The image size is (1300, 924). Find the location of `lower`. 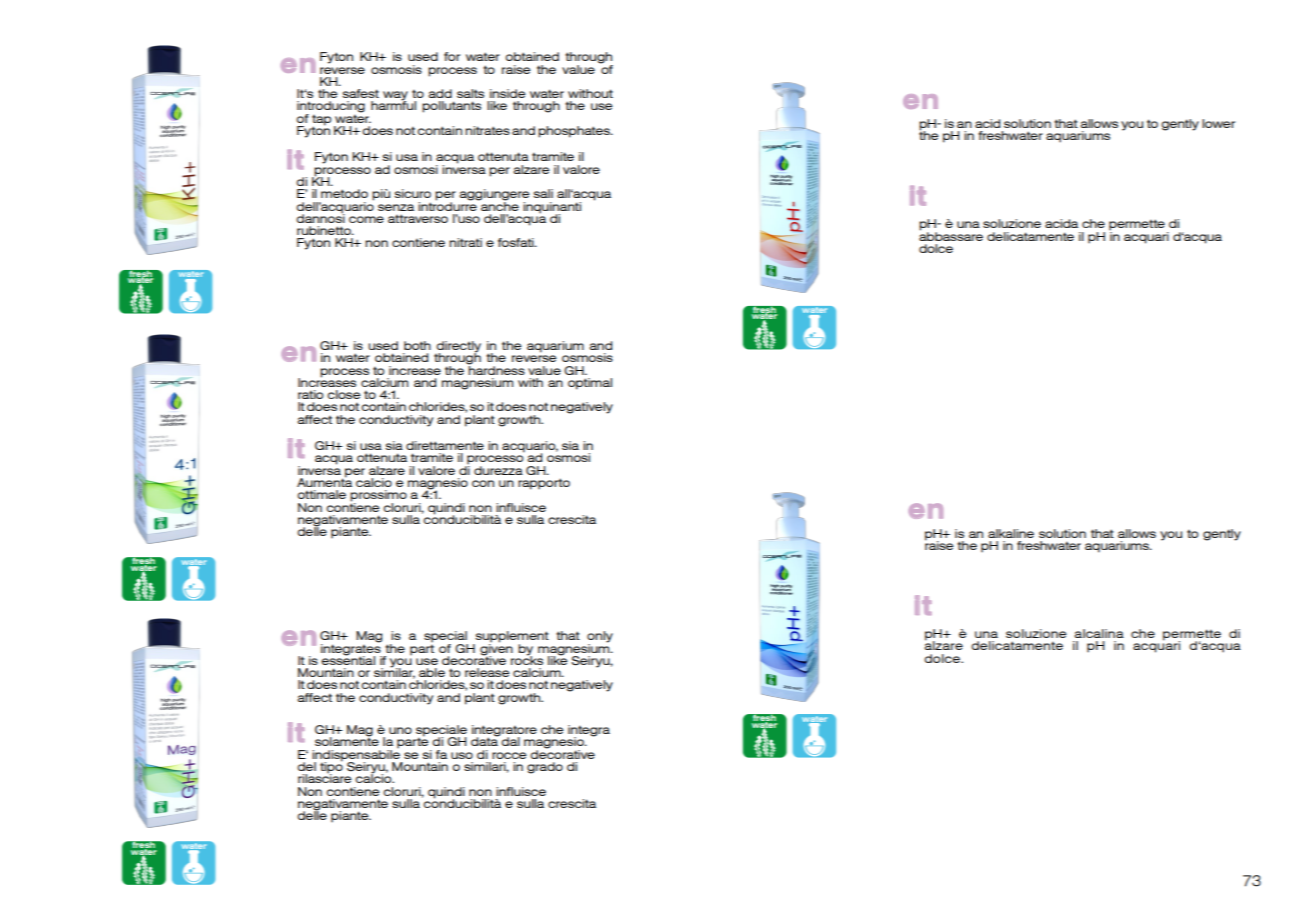

lower is located at coordinates (1218, 123).
